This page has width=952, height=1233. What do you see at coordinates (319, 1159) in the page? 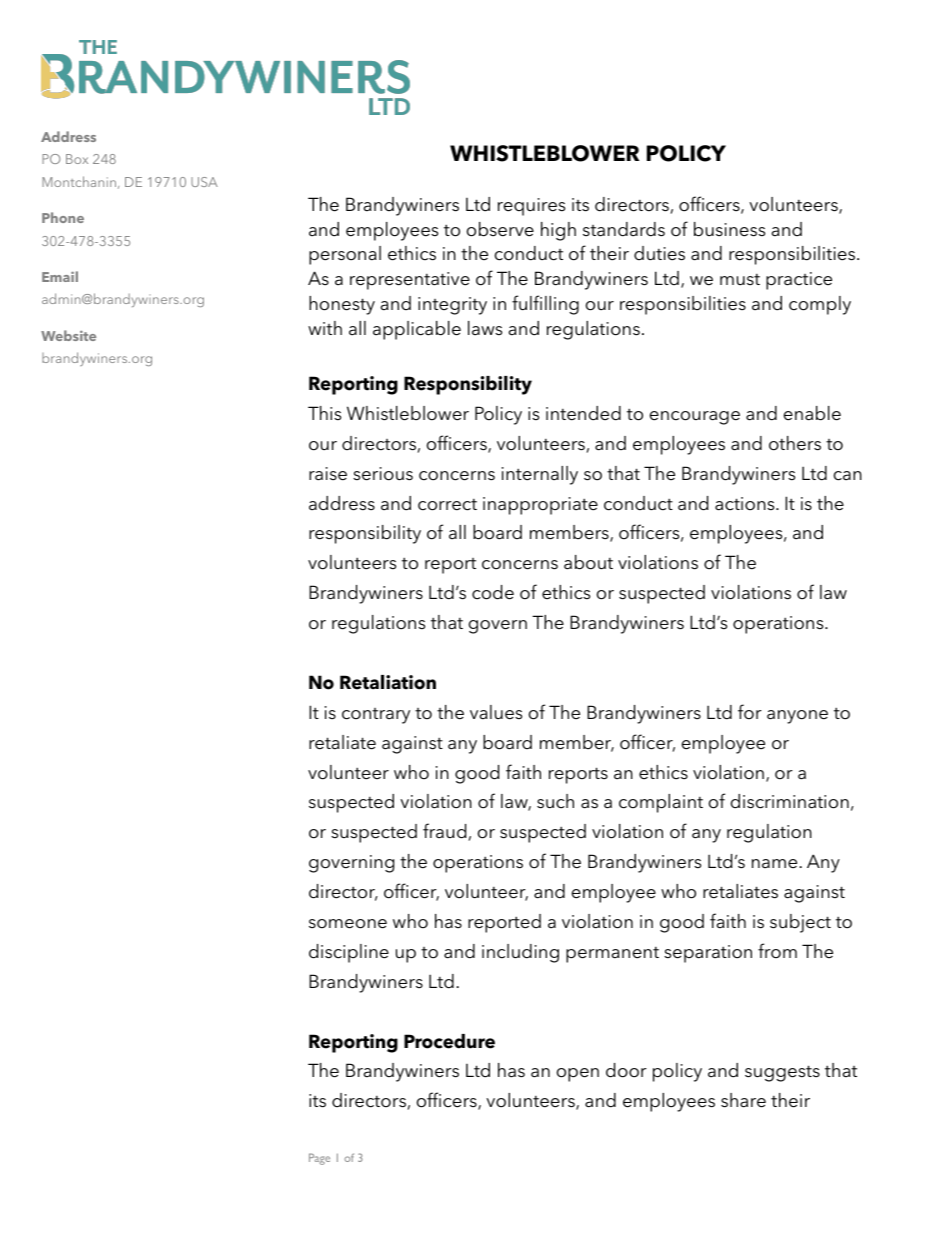
I see `Page` at bounding box center [319, 1159].
